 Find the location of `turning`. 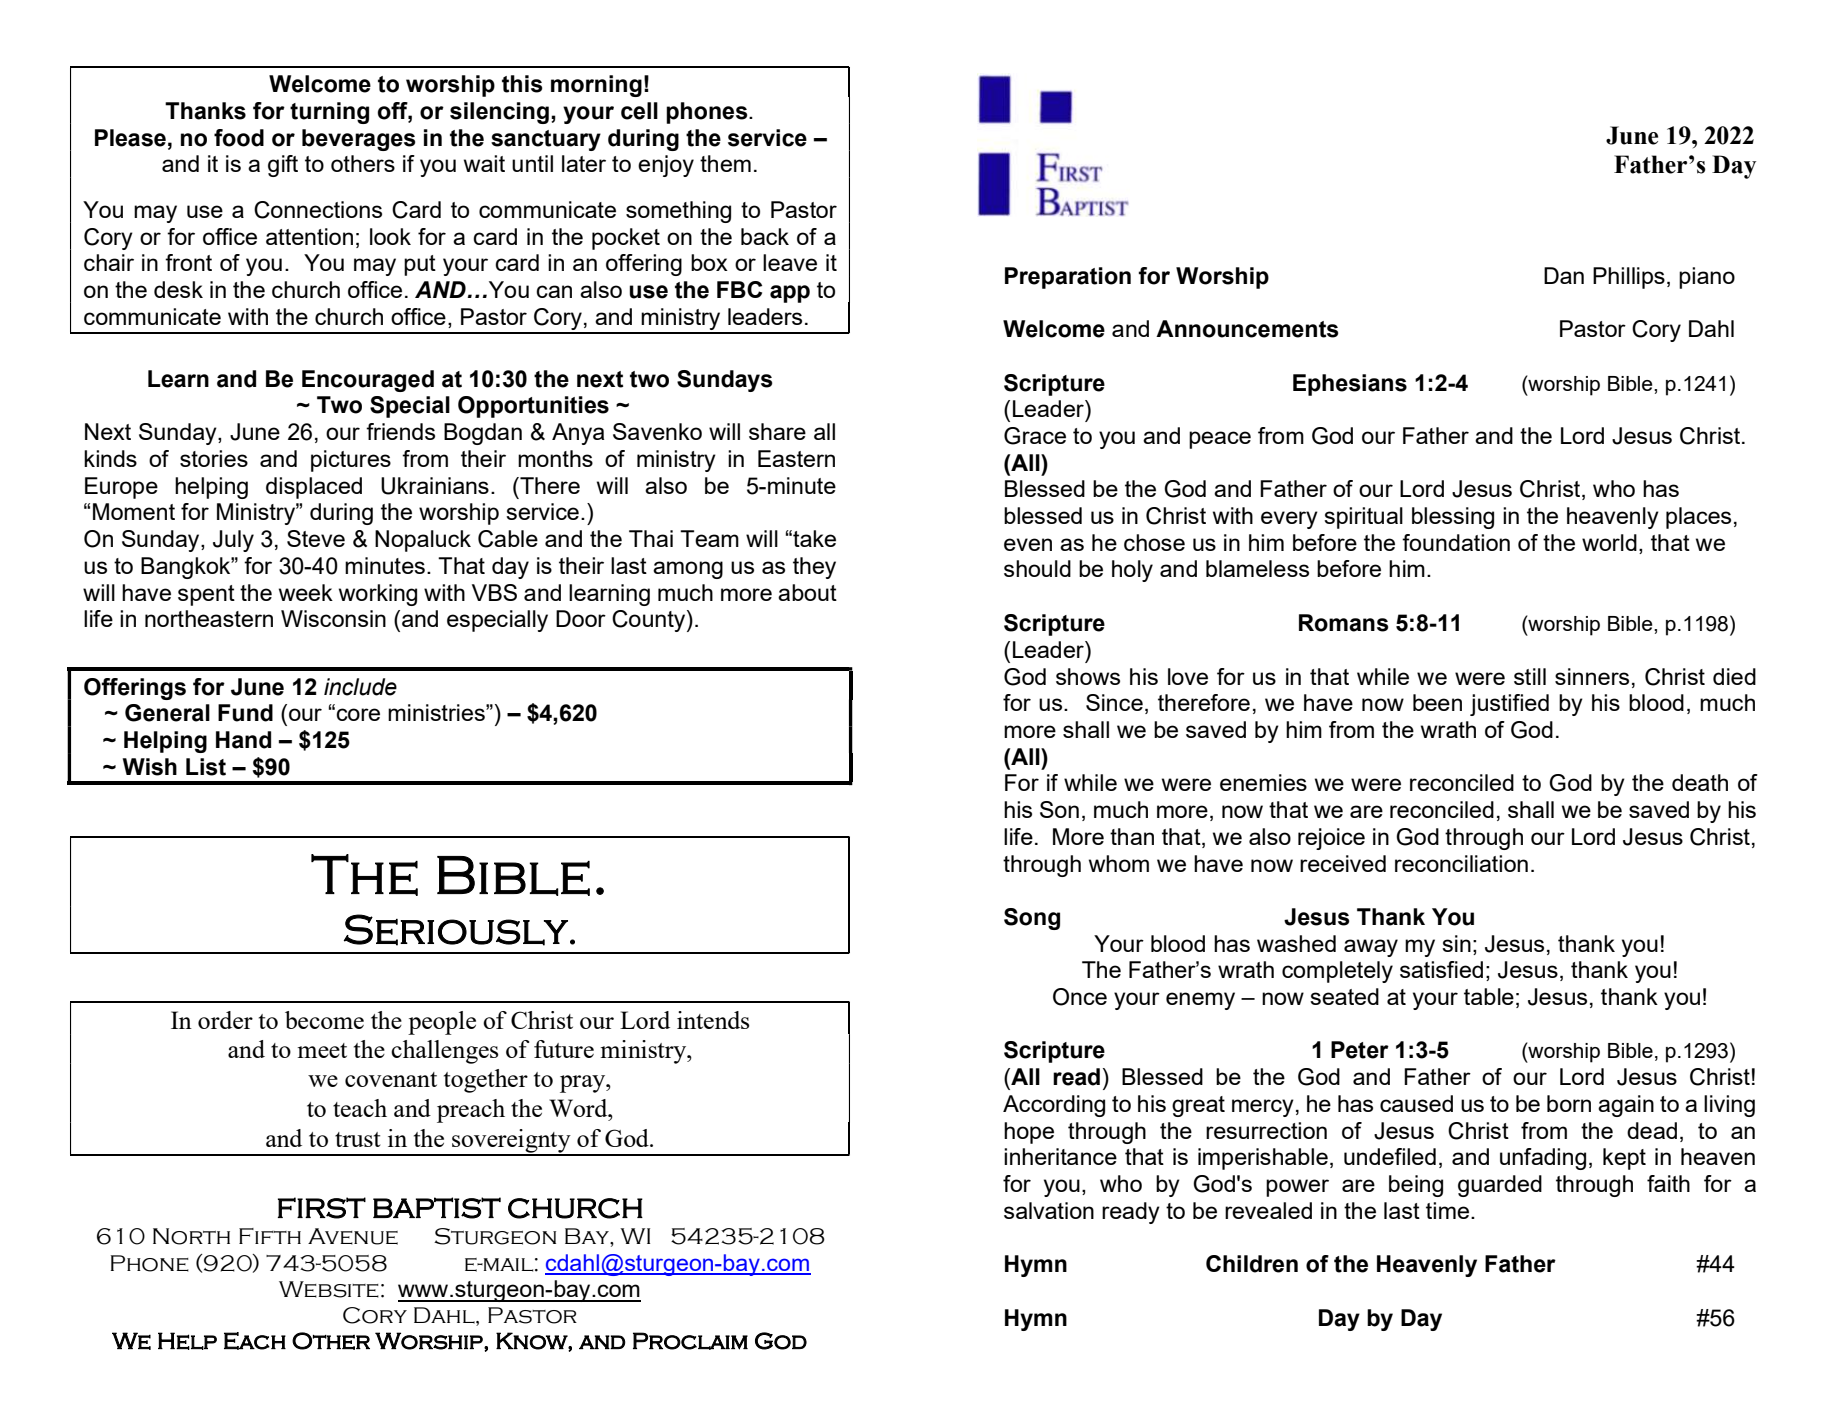

turning is located at coordinates (329, 113).
